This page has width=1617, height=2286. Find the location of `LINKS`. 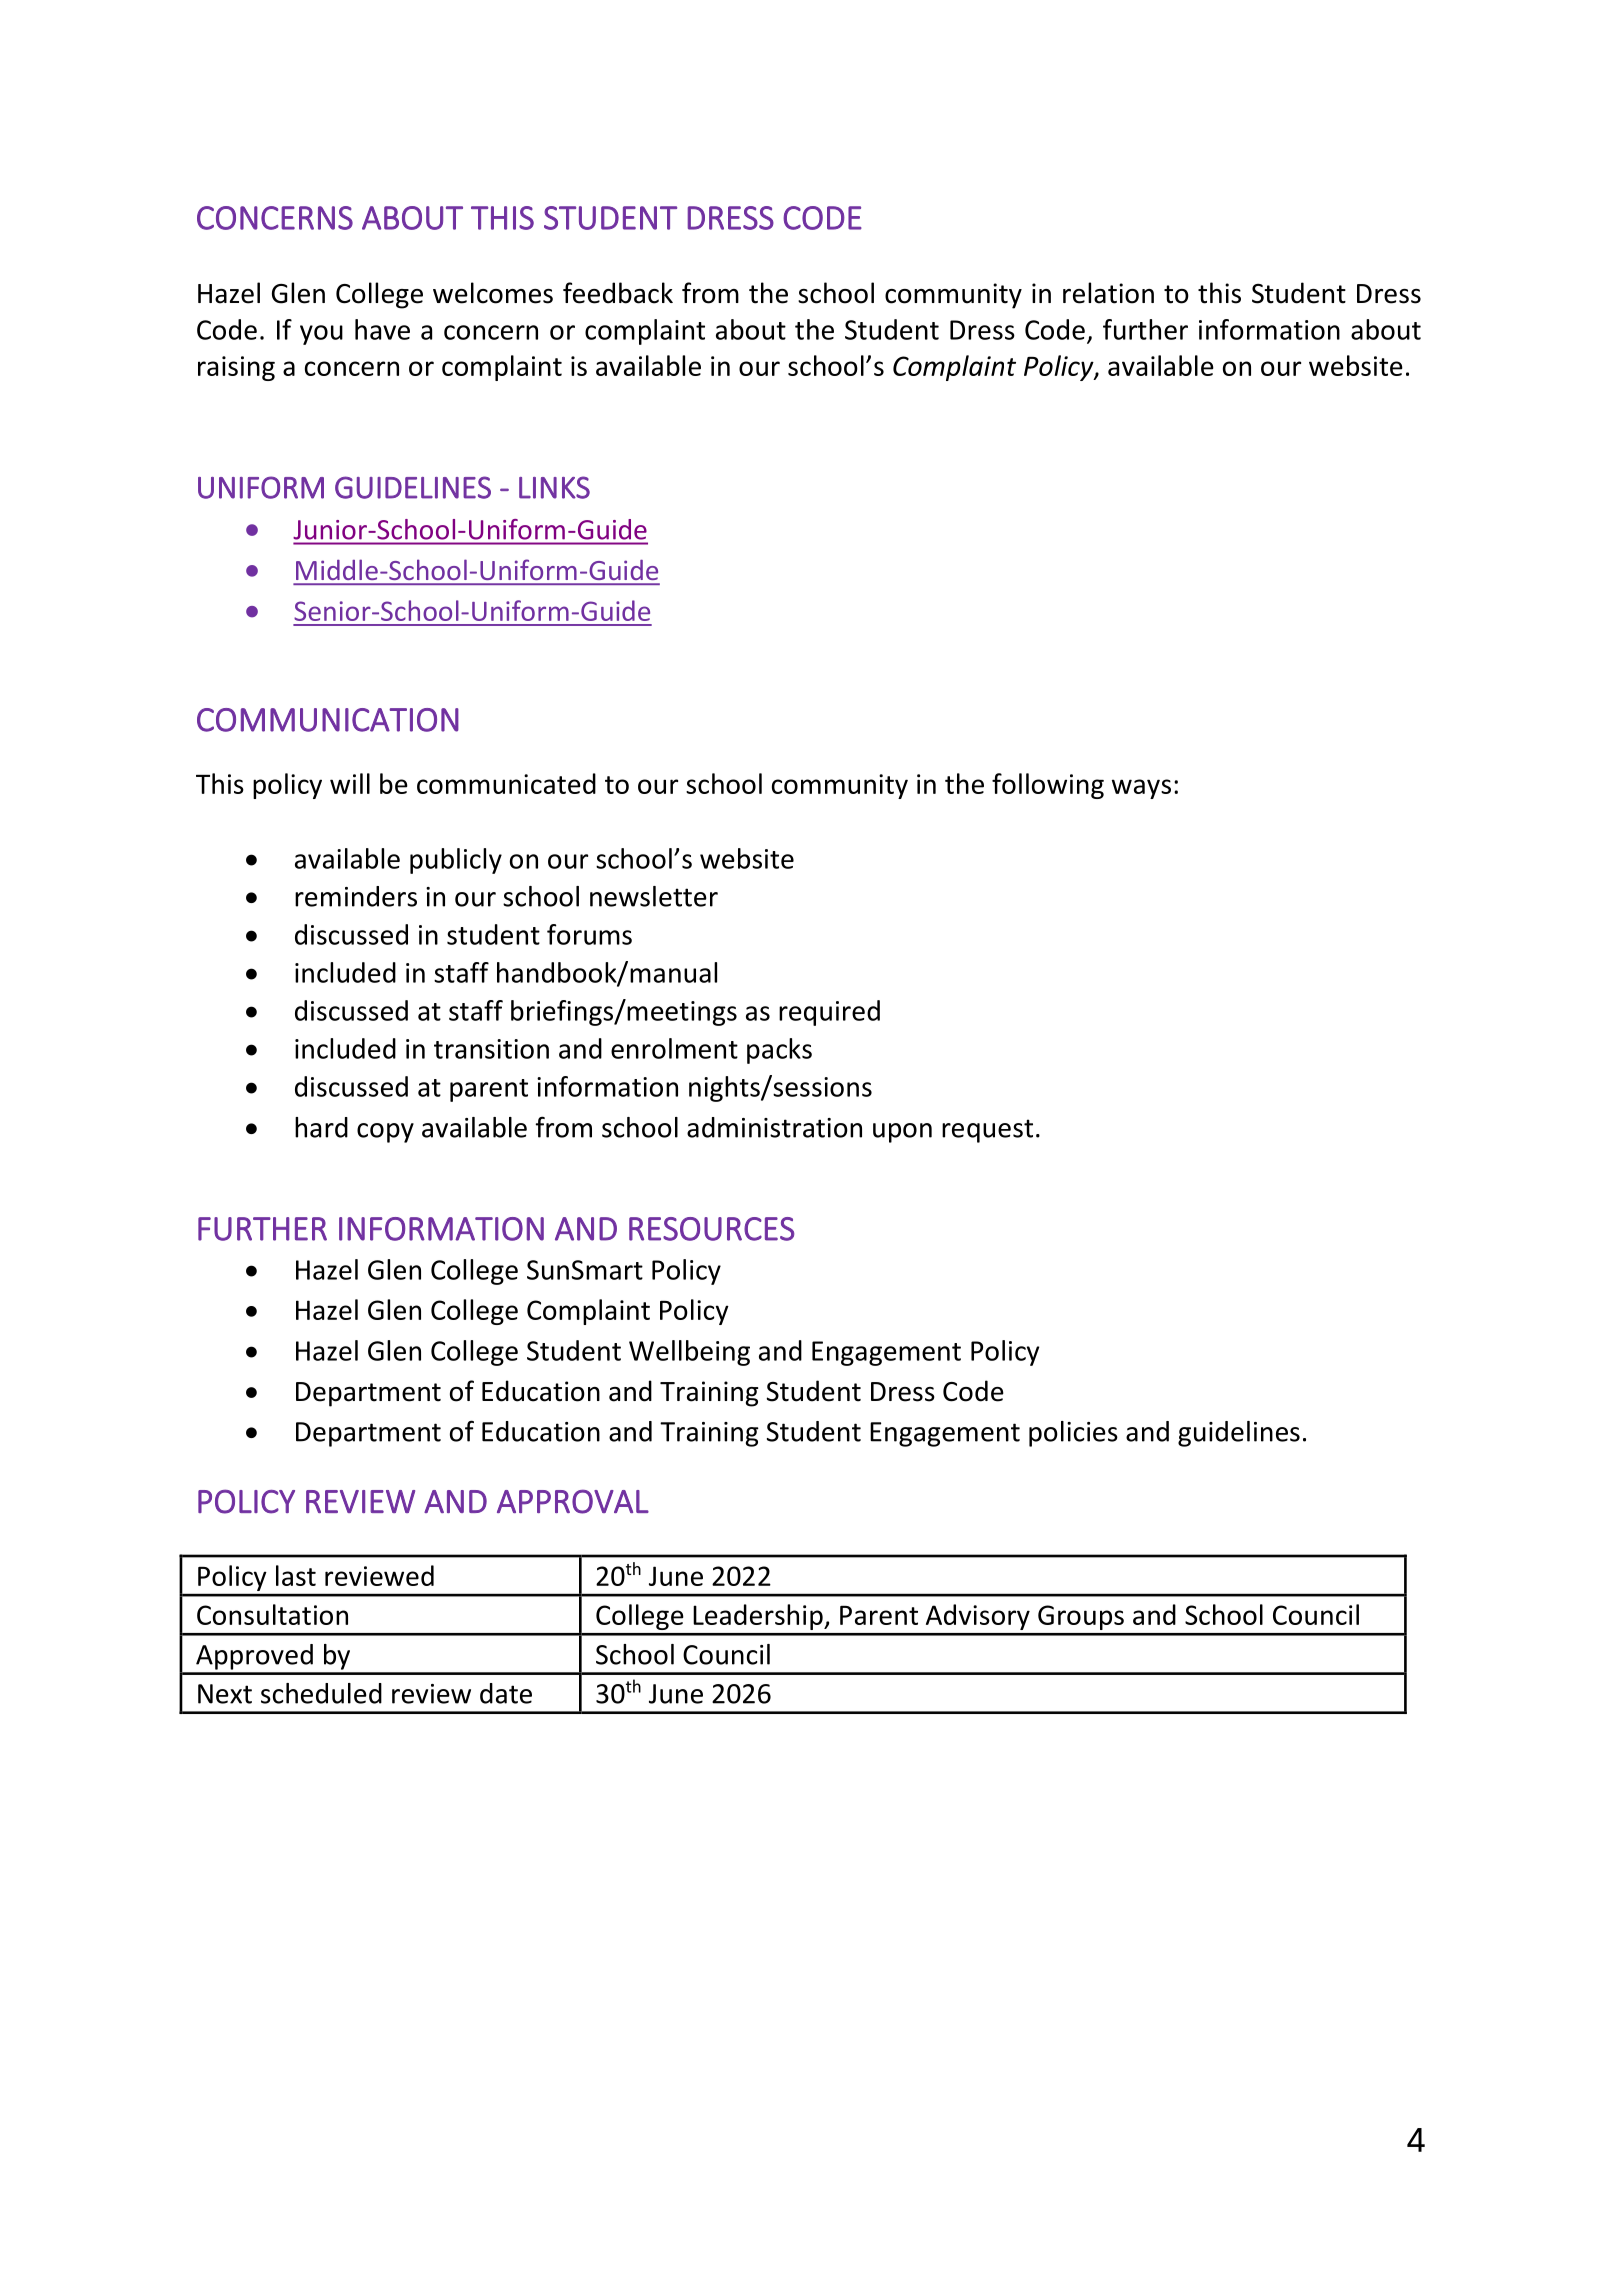

LINKS is located at coordinates (554, 487).
